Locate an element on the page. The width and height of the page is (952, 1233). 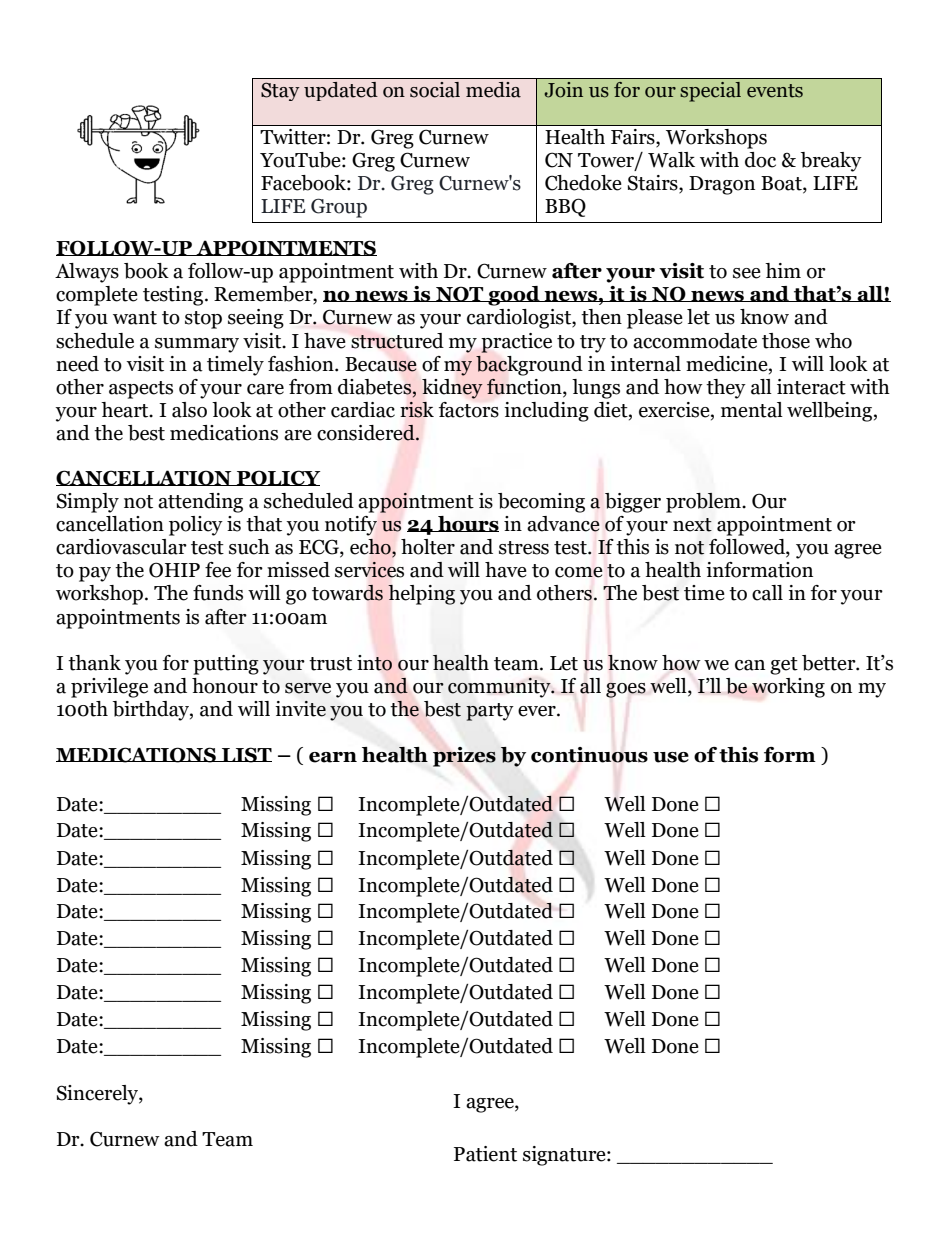
continuous is located at coordinates (589, 755).
